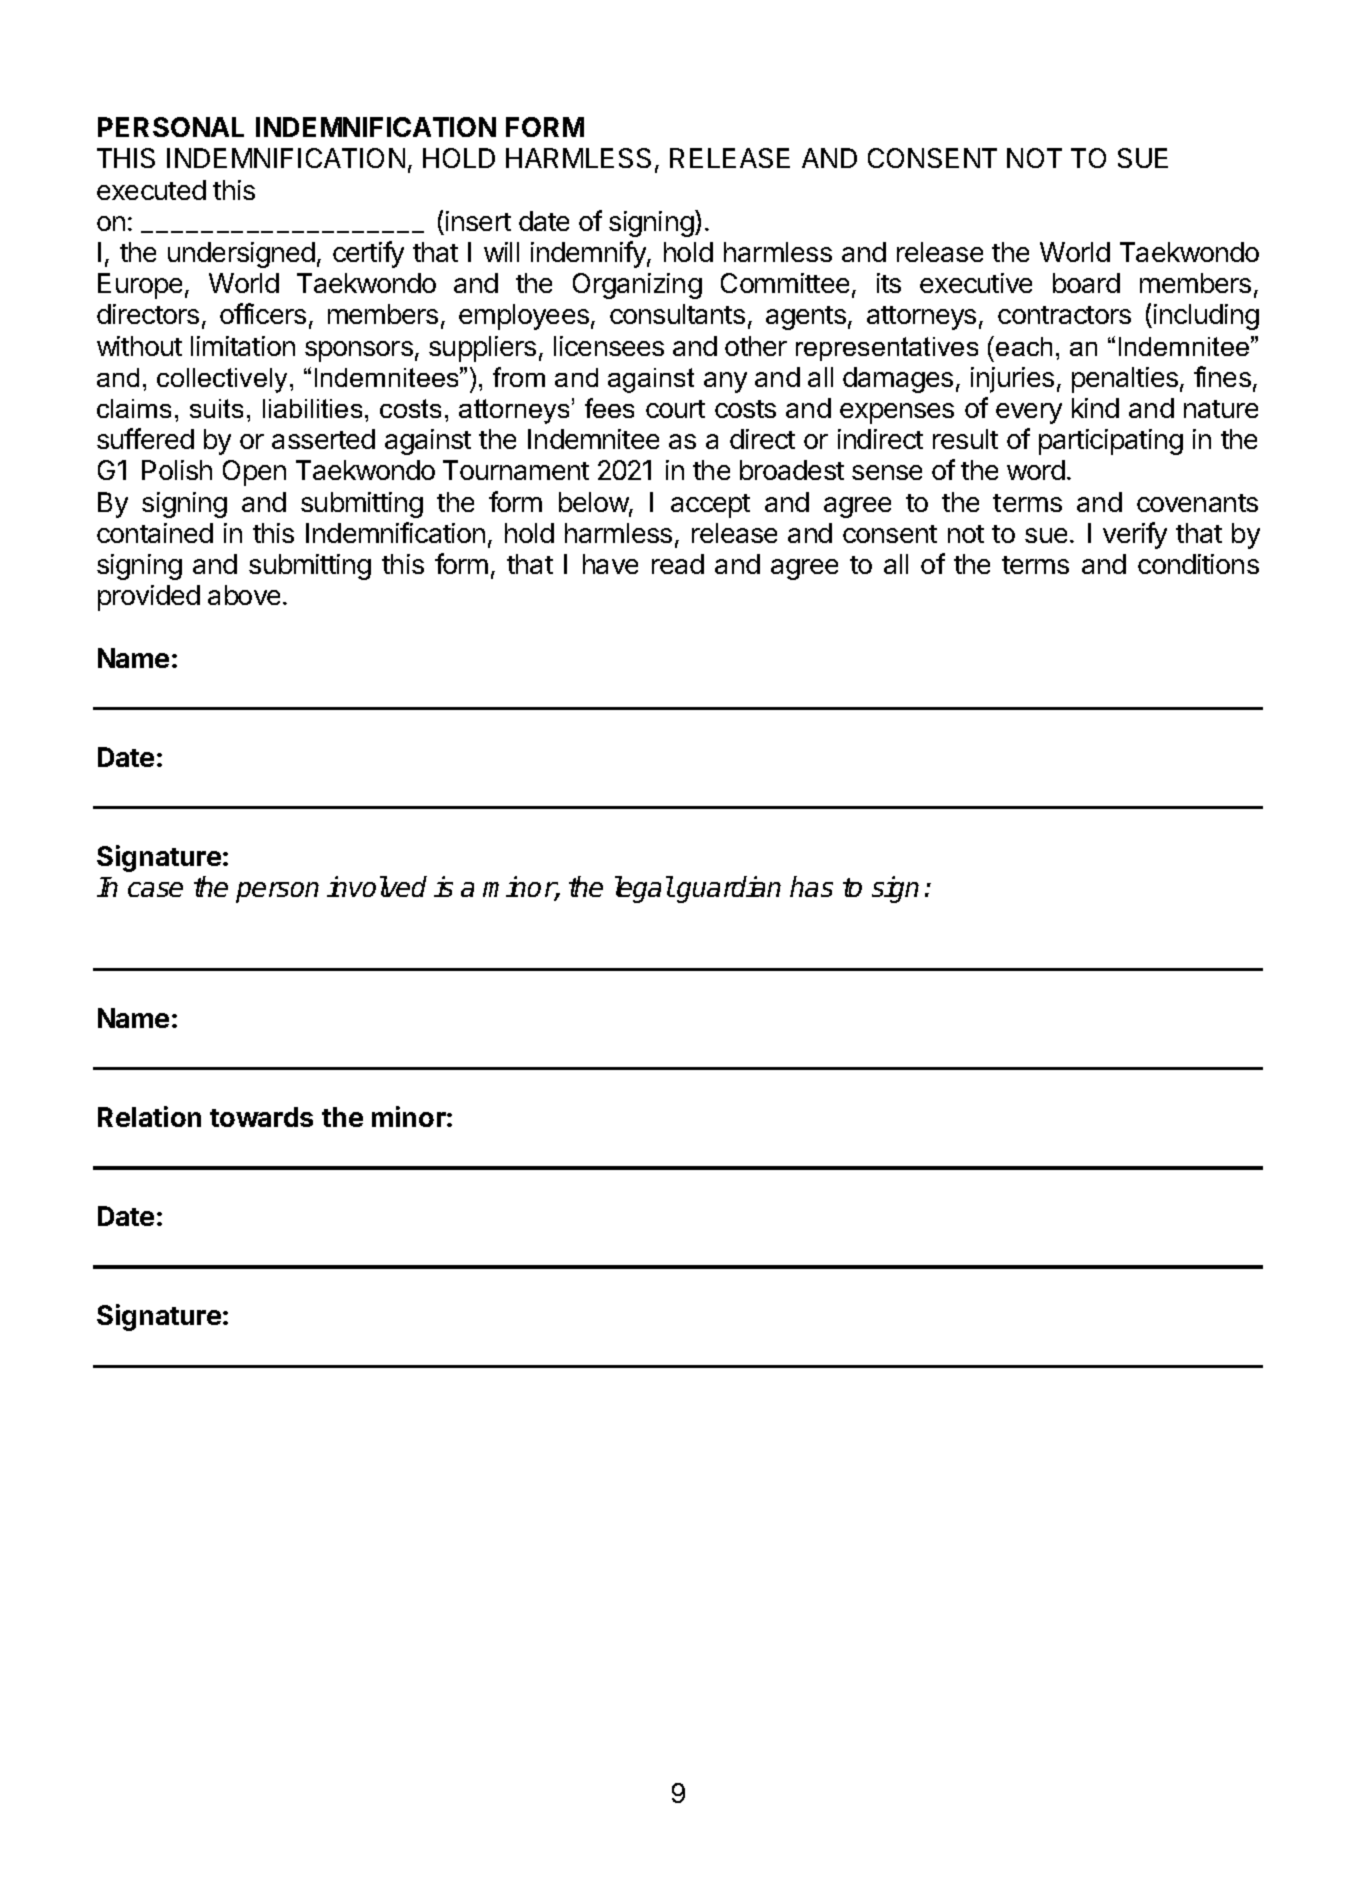  What do you see at coordinates (1086, 283) in the document?
I see `board` at bounding box center [1086, 283].
